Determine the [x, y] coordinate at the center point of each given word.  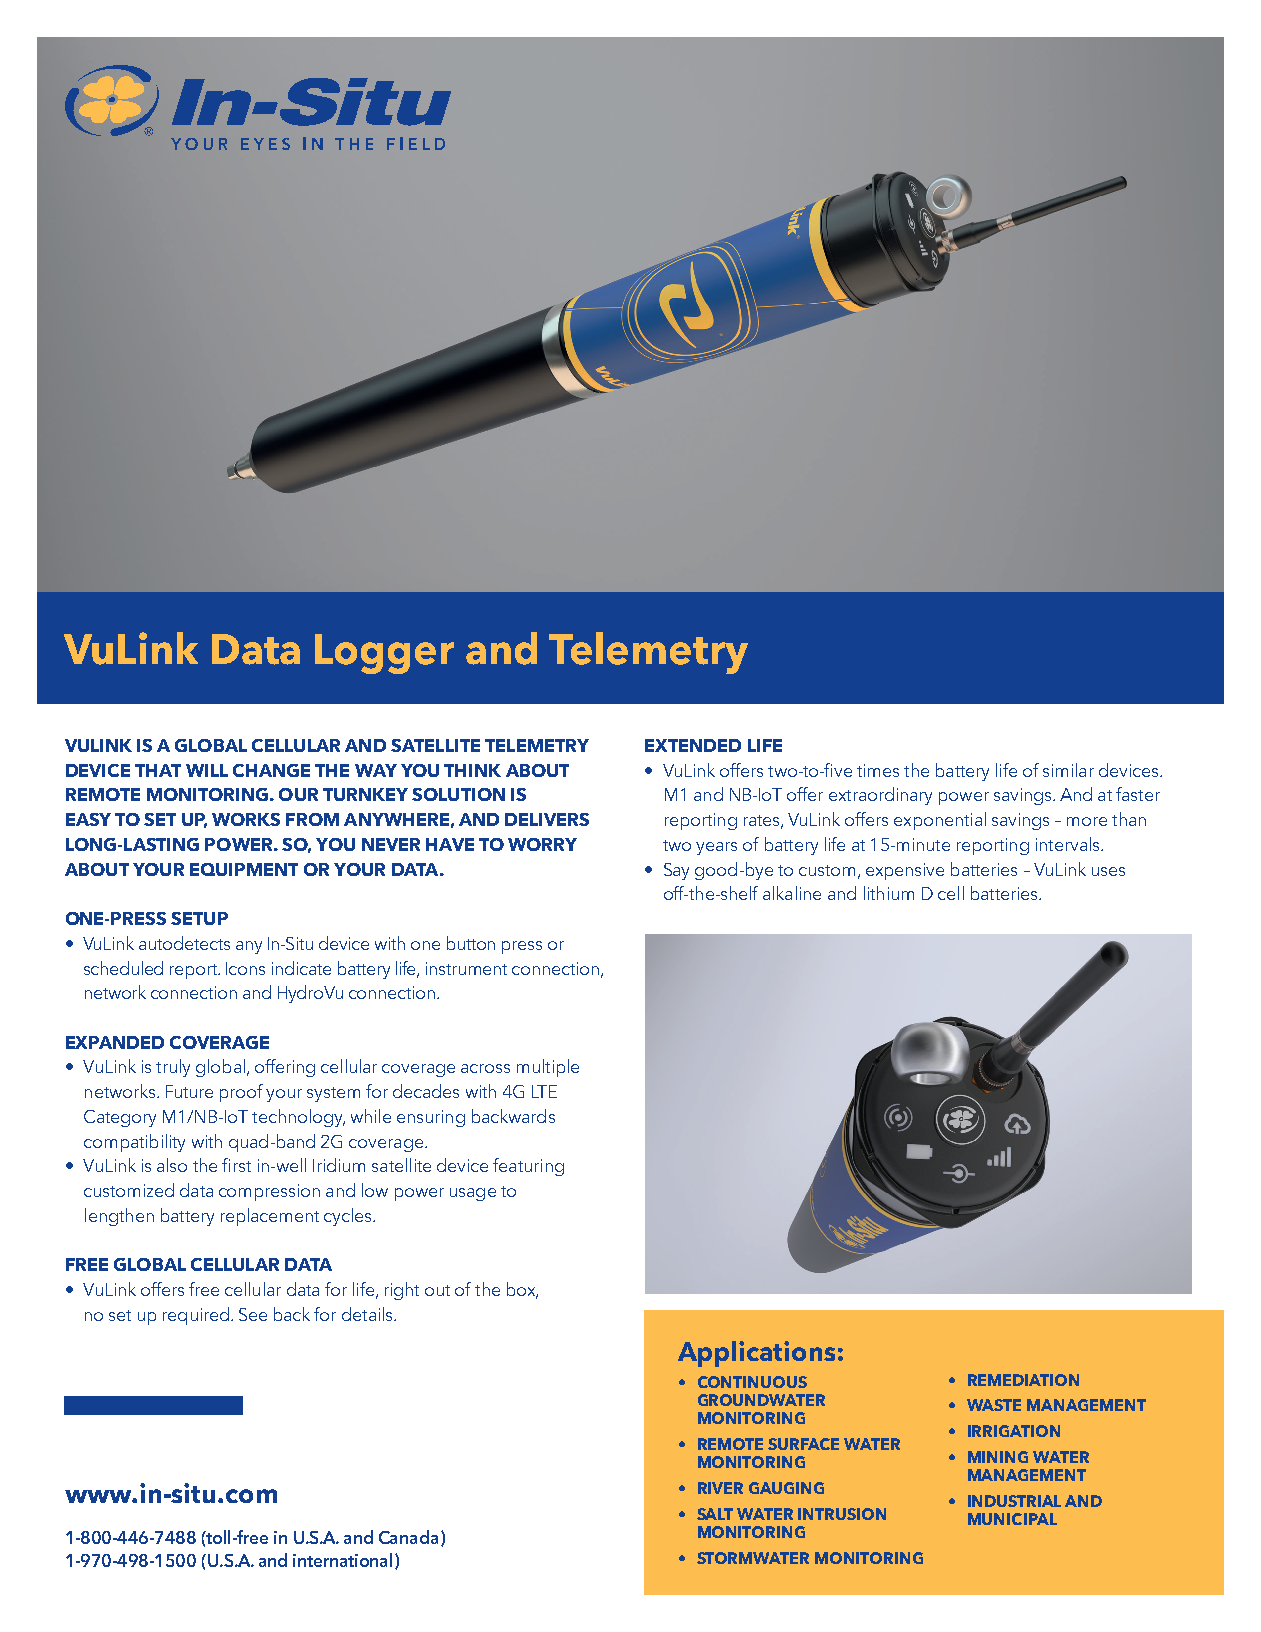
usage [473, 1194]
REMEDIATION [1023, 1380]
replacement [270, 1217]
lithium [889, 893]
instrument [466, 968]
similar [1068, 770]
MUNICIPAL [1012, 1519]
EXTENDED [693, 745]
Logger [384, 654]
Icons [245, 968]
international [344, 1561]
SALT [715, 1514]
